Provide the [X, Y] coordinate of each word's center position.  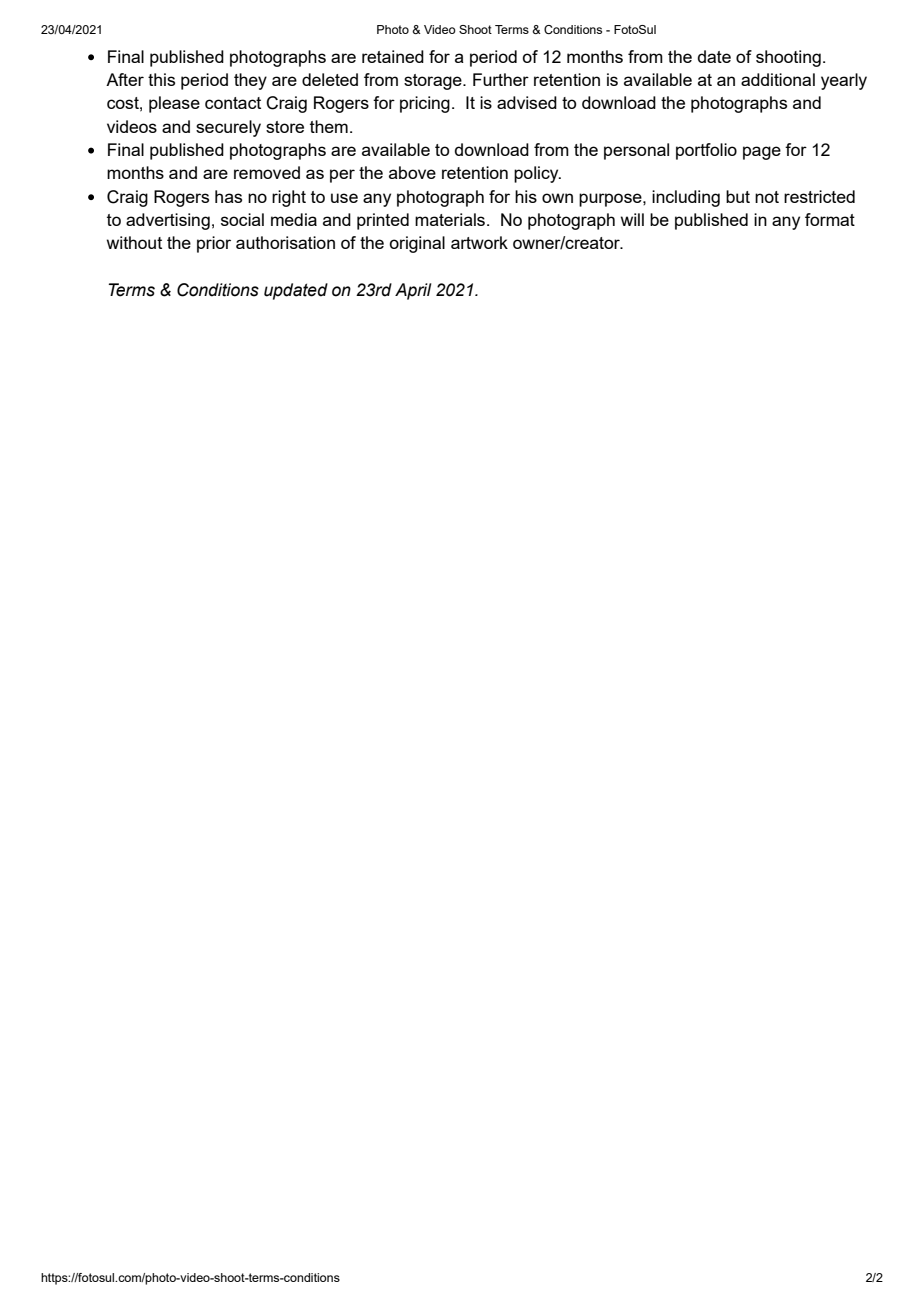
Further [501, 79]
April [413, 291]
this [161, 79]
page [762, 153]
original [417, 244]
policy [537, 174]
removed [267, 172]
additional [778, 79]
